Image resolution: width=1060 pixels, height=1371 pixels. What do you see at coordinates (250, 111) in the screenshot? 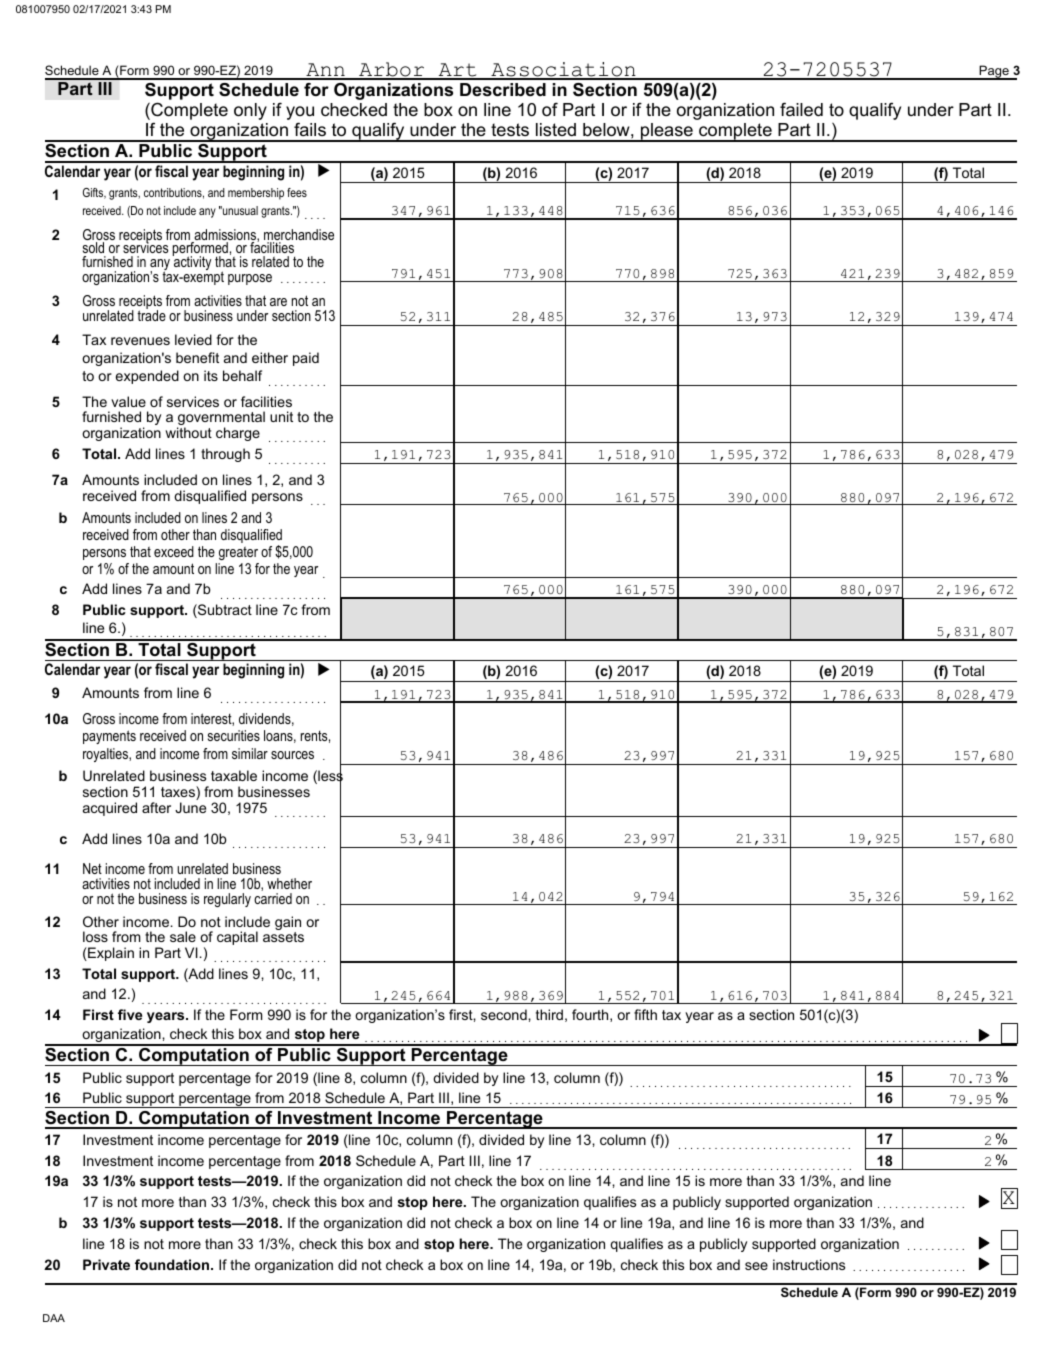
I see `only` at bounding box center [250, 111].
